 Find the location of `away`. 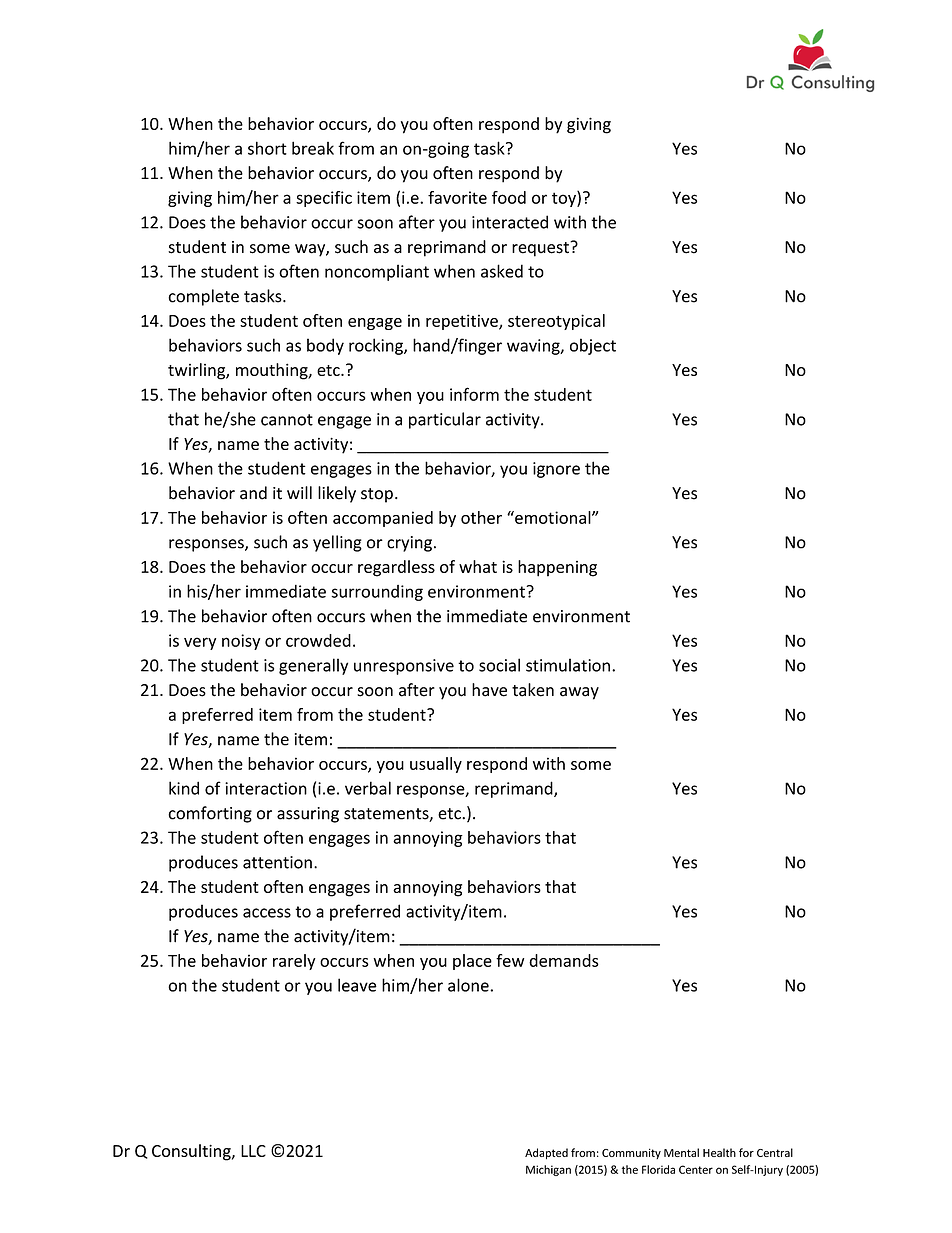

away is located at coordinates (579, 693).
